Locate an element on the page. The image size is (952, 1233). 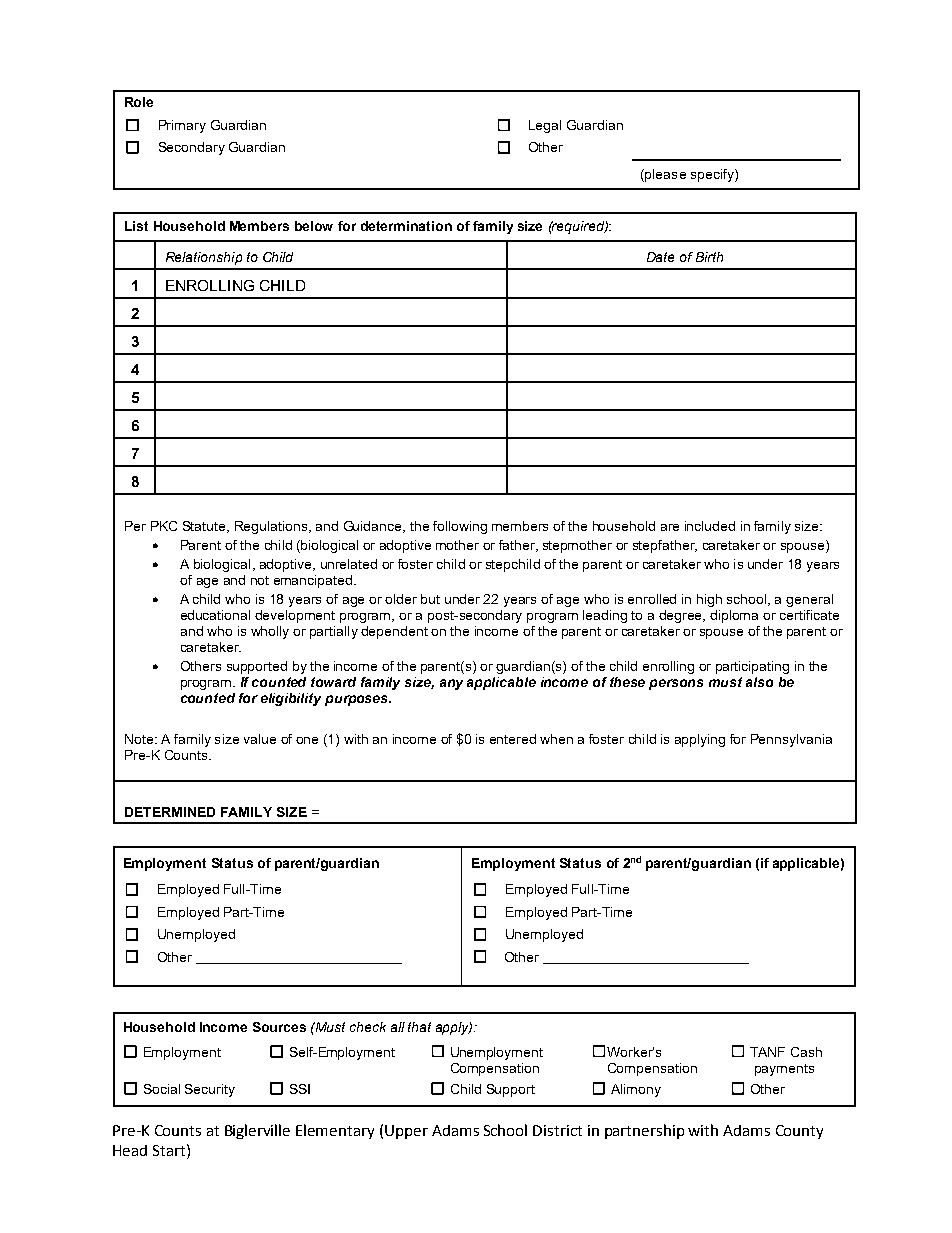
Primary is located at coordinates (182, 126).
